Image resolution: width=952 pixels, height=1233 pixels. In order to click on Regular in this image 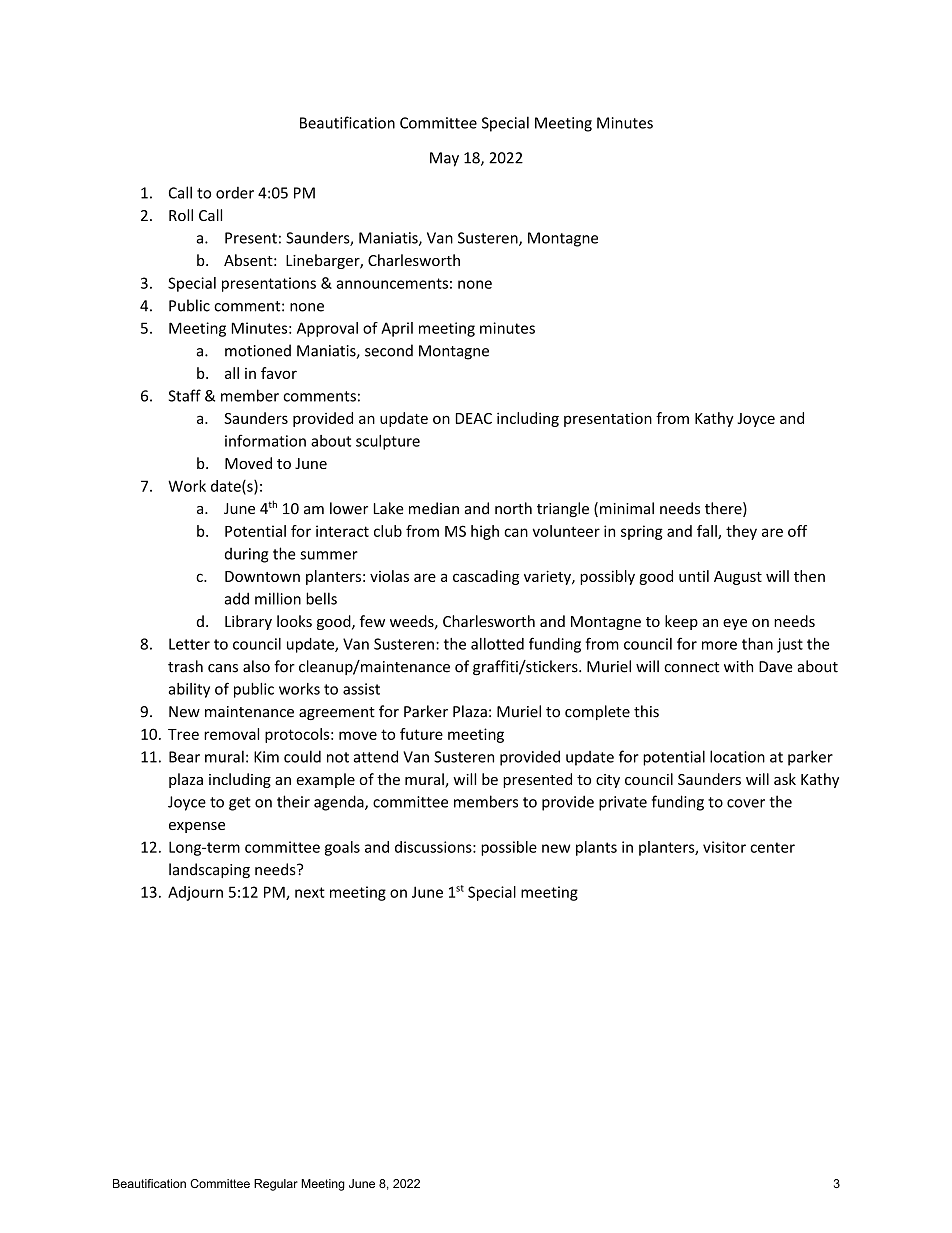, I will do `click(276, 1185)`.
